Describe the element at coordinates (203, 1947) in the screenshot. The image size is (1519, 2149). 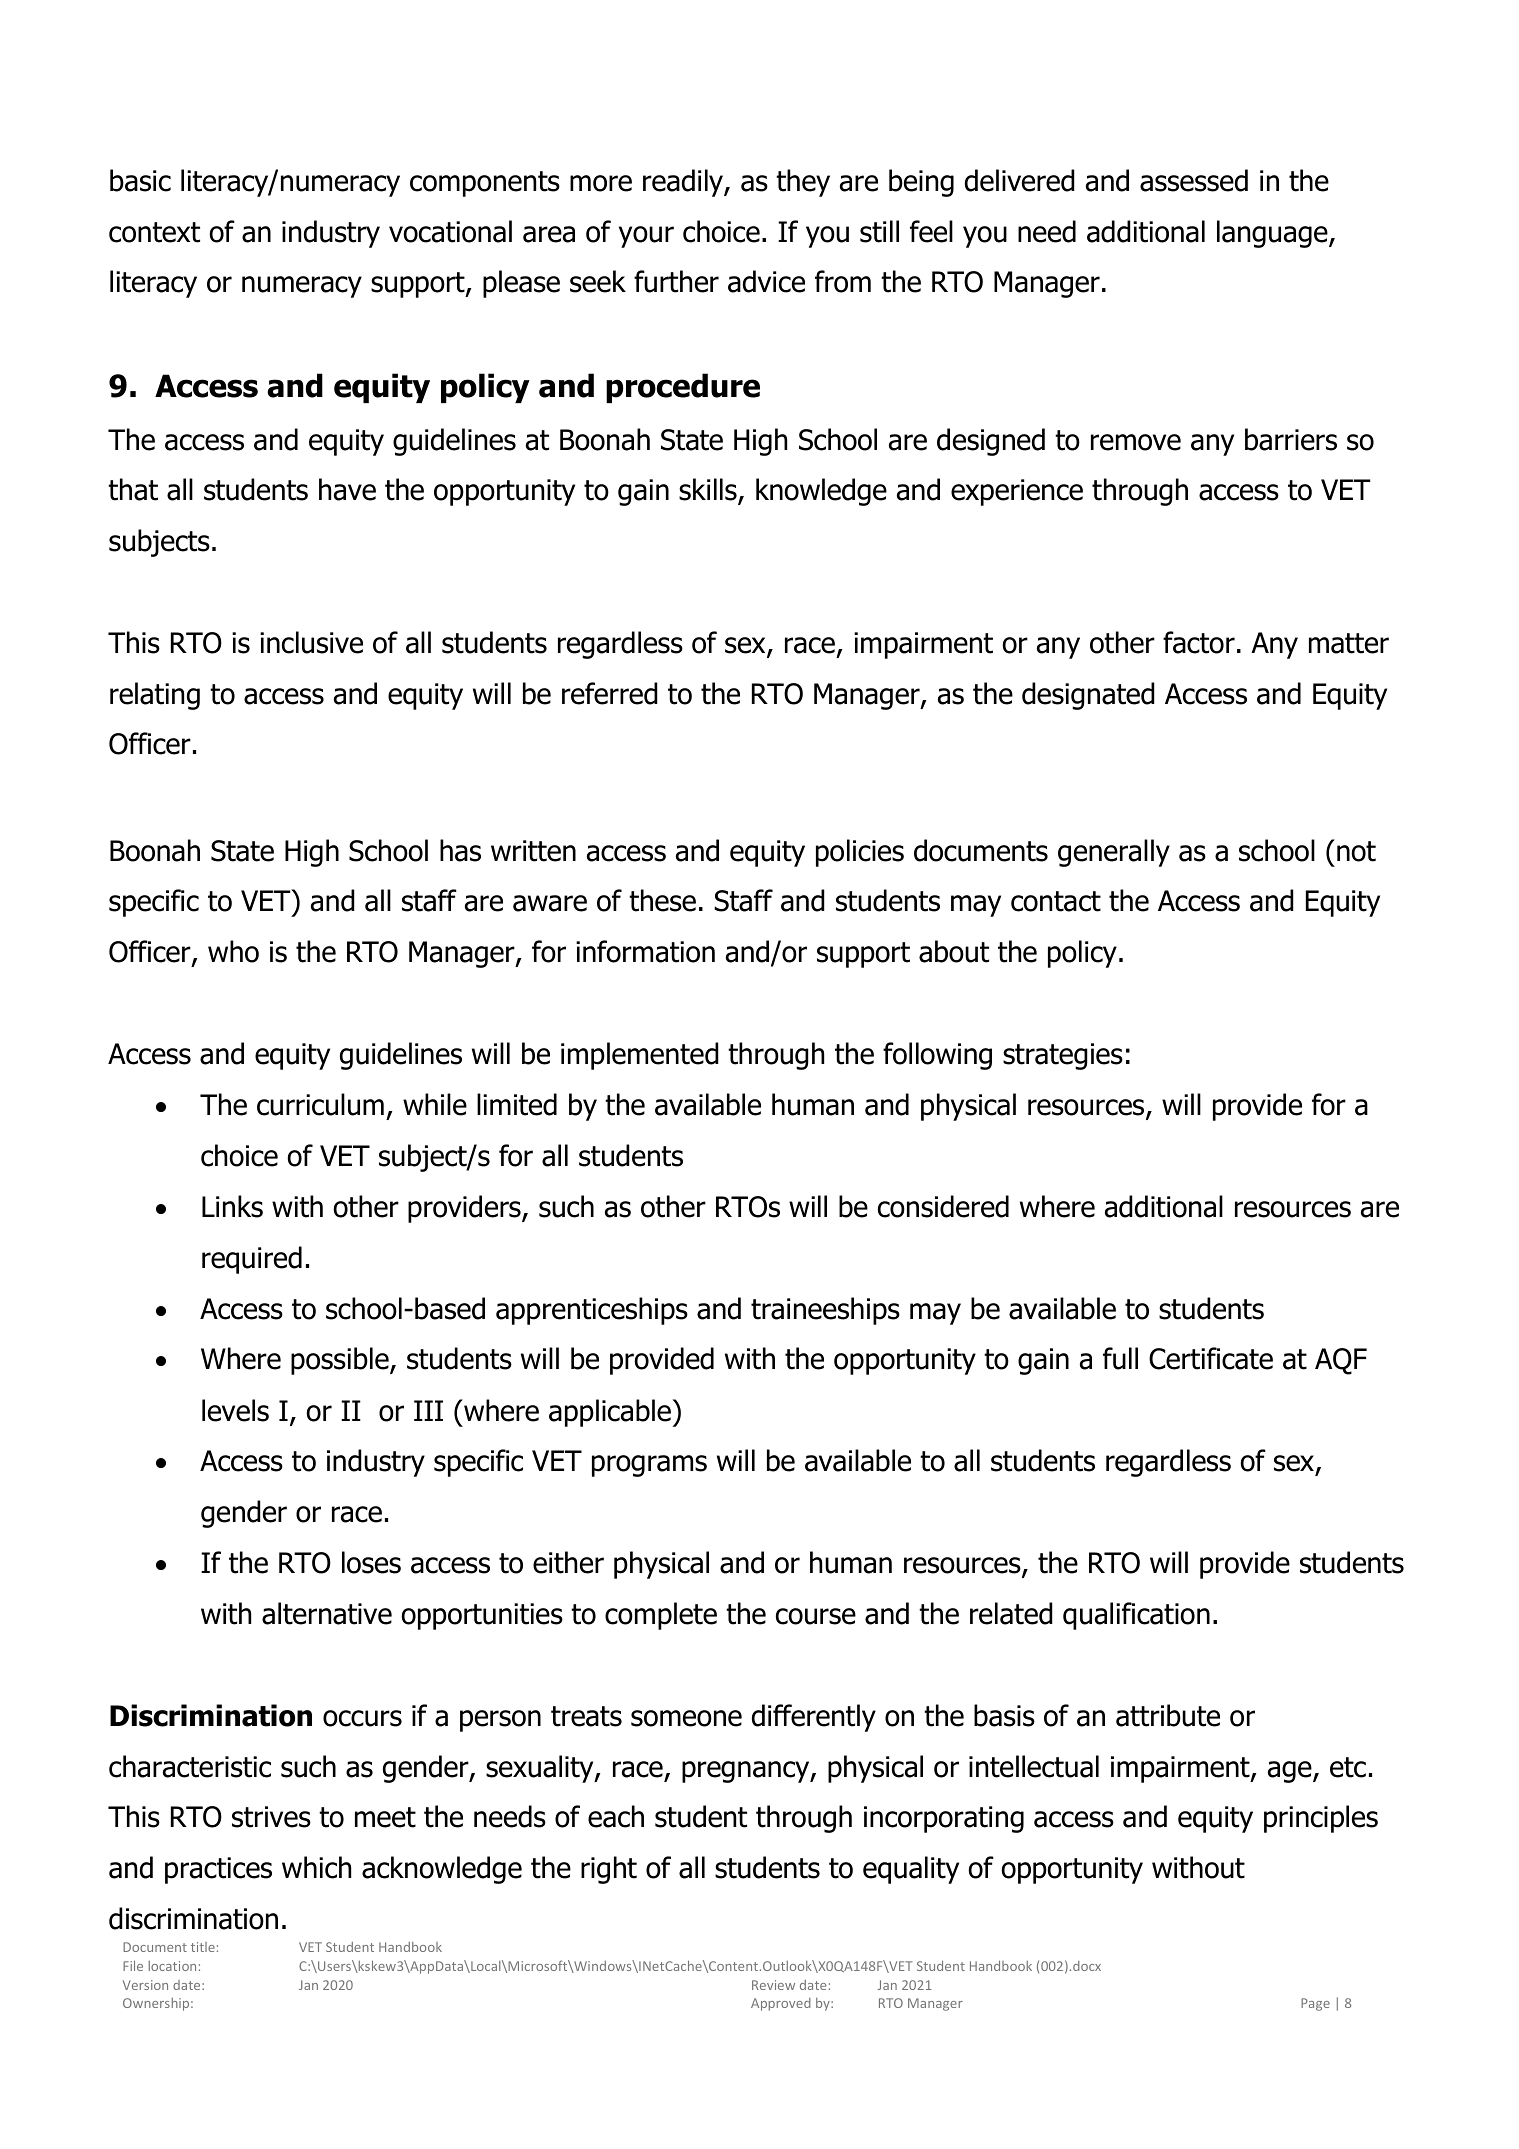
I see `title` at that location.
